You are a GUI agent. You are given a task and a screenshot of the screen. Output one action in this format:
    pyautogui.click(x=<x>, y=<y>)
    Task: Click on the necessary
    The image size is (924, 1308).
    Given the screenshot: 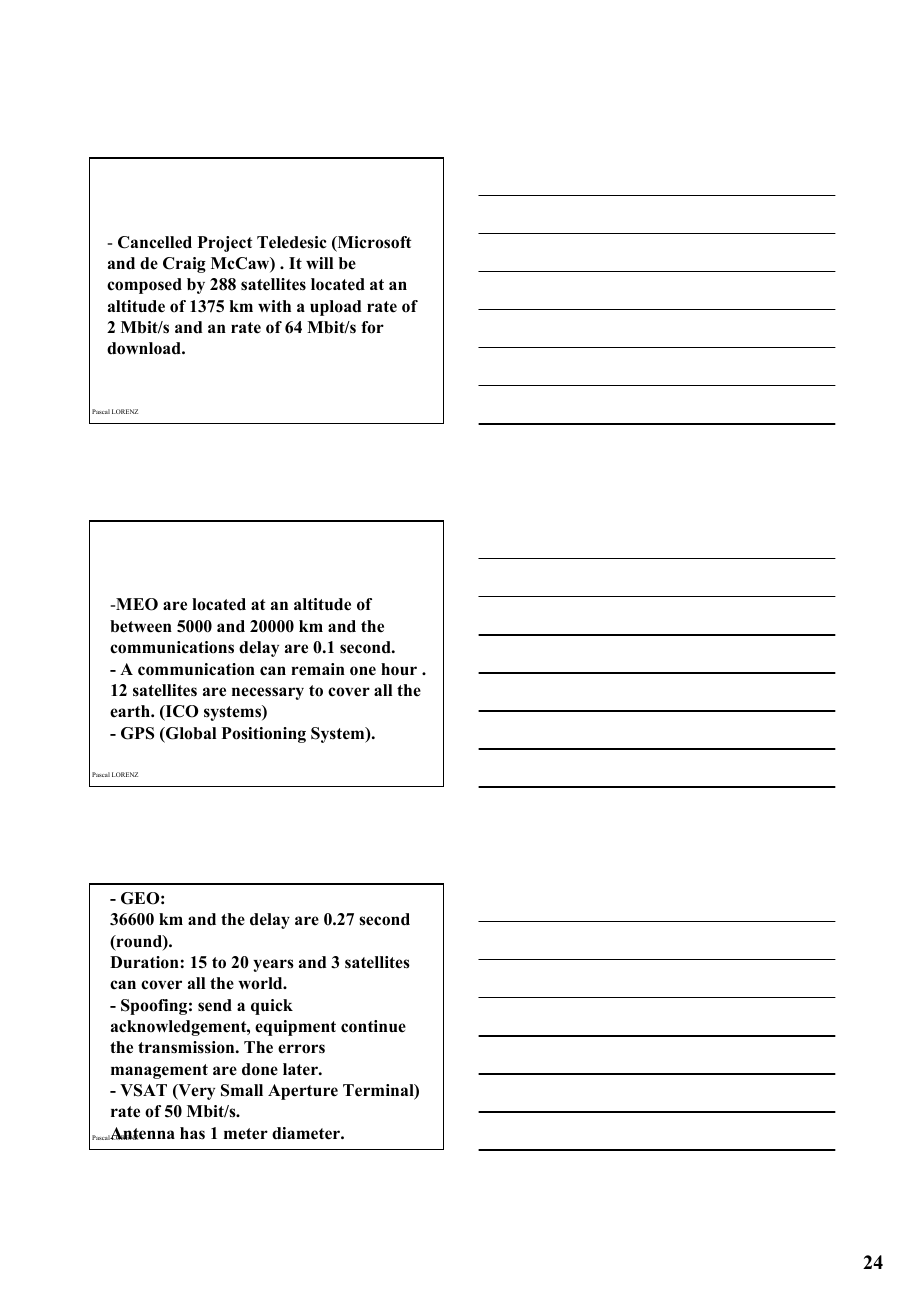 What is the action you would take?
    pyautogui.click(x=268, y=693)
